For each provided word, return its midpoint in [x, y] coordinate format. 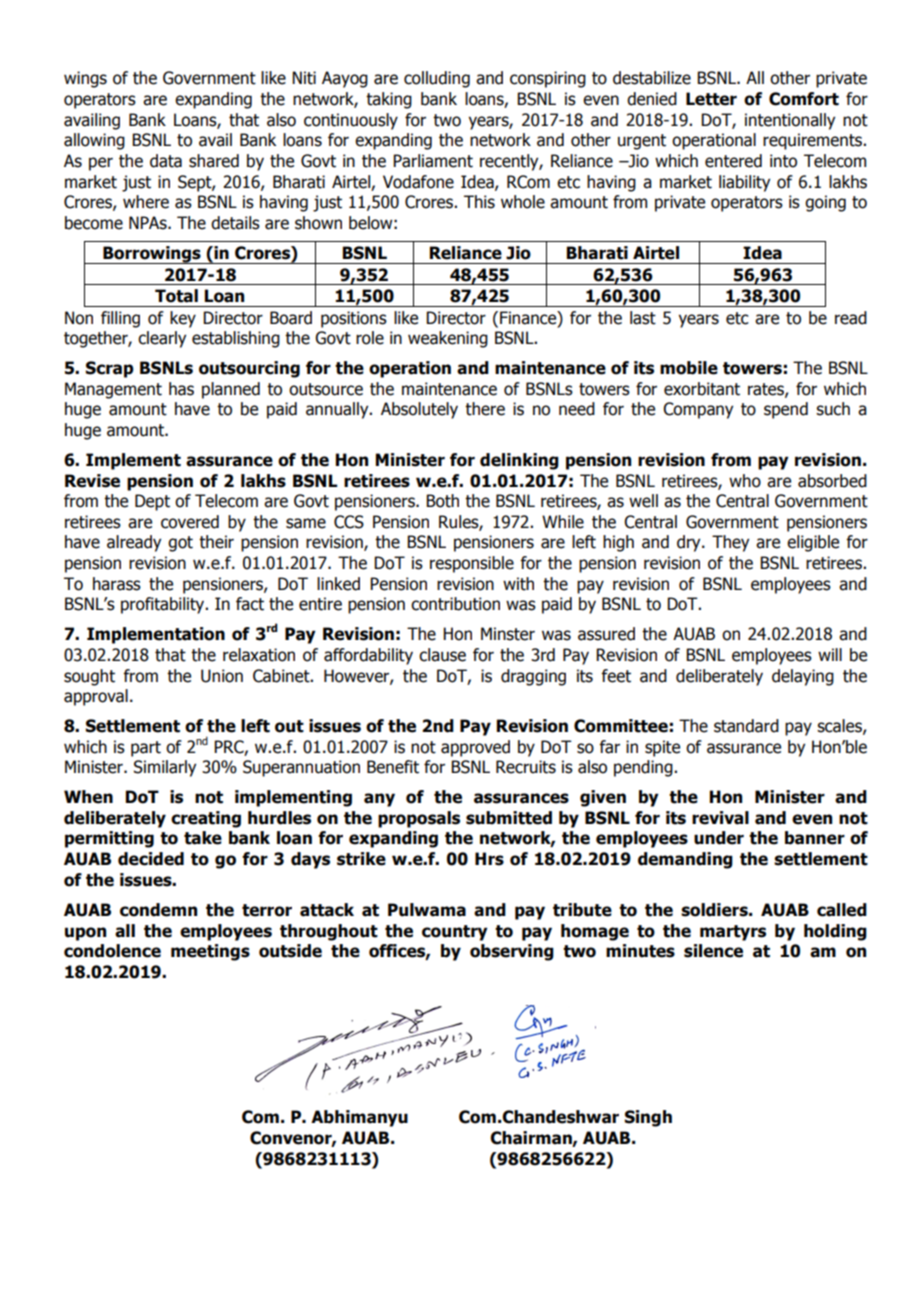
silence [713, 951]
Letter [711, 99]
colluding [437, 79]
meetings [210, 952]
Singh [648, 1118]
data [166, 161]
